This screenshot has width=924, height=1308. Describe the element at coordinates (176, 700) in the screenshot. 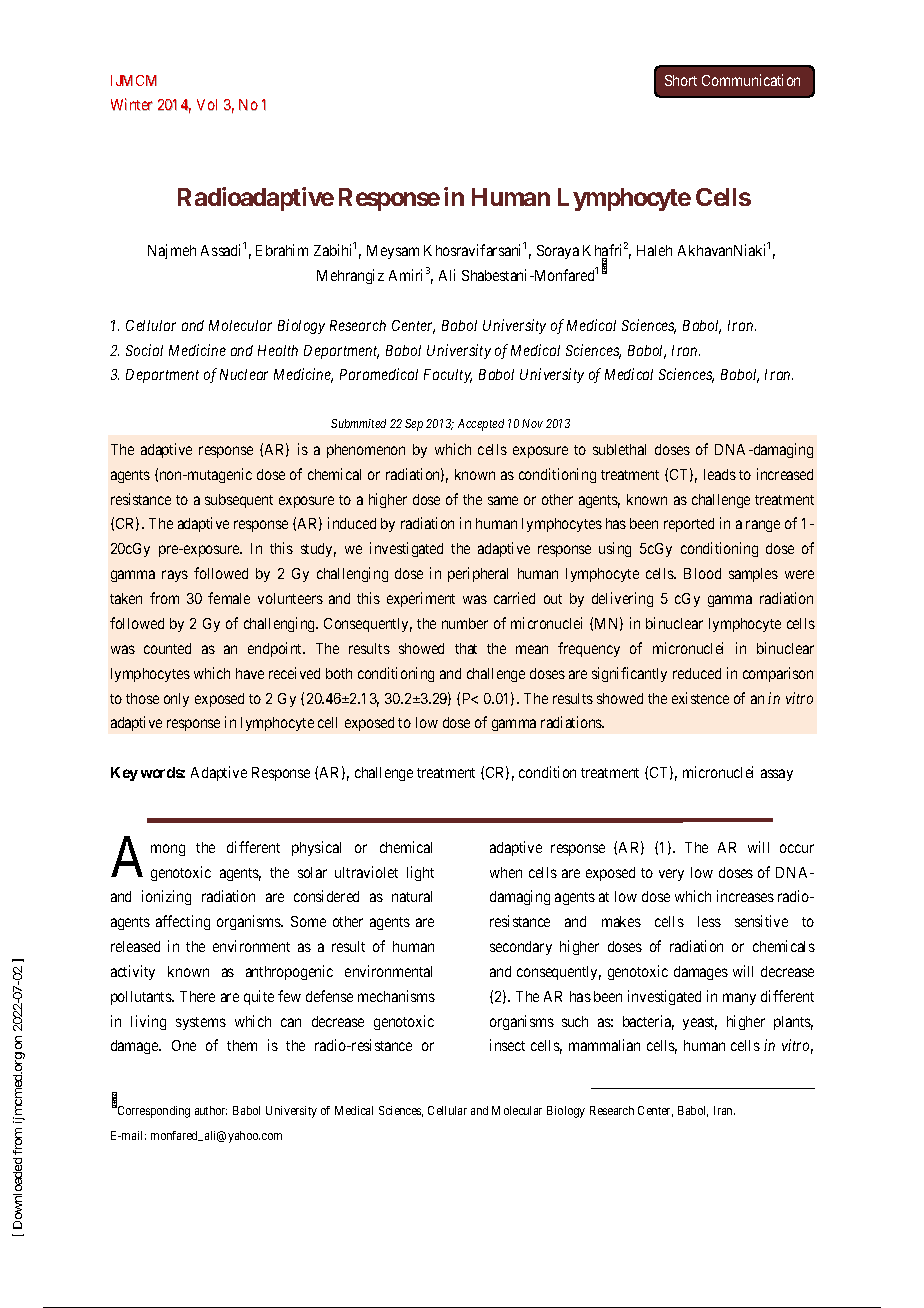

I see `only` at that location.
